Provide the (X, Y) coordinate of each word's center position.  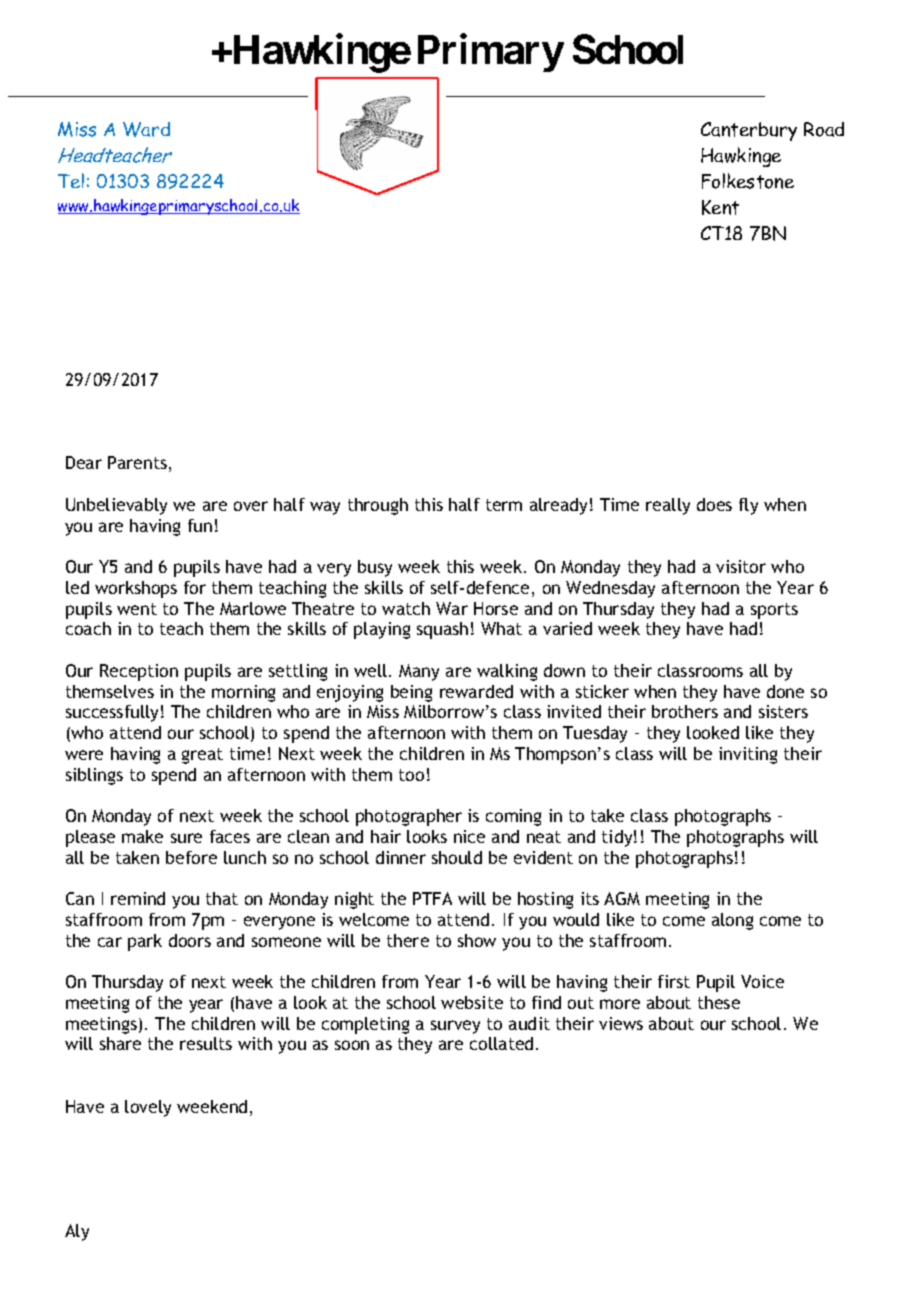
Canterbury (749, 131)
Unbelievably (116, 506)
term (504, 505)
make (142, 836)
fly (748, 506)
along (732, 921)
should (457, 857)
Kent (720, 207)
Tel (71, 180)
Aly (77, 1232)
